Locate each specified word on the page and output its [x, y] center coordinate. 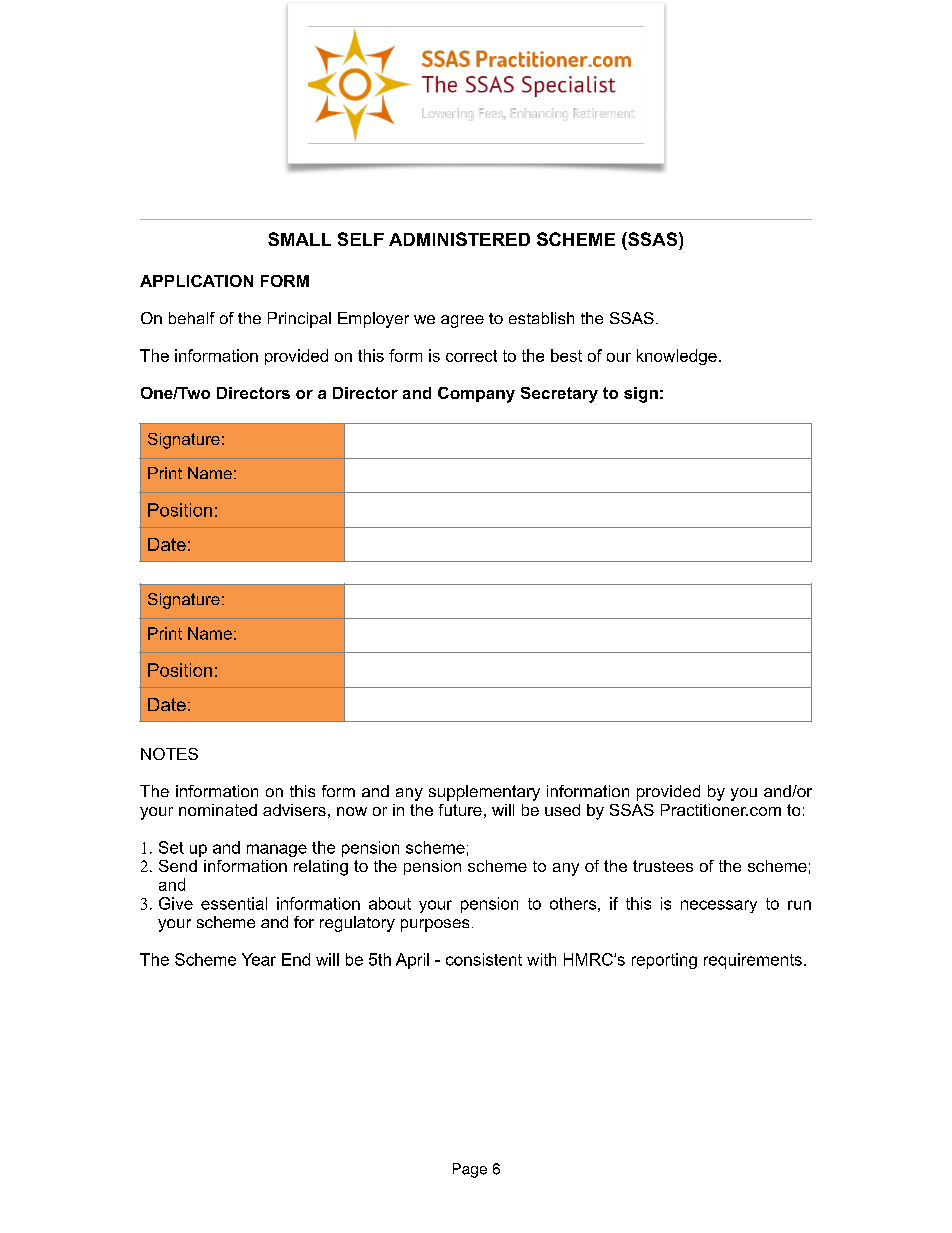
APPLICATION [196, 281]
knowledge [677, 357]
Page [470, 1170]
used [562, 810]
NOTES [169, 754]
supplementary [484, 793]
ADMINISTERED [459, 239]
